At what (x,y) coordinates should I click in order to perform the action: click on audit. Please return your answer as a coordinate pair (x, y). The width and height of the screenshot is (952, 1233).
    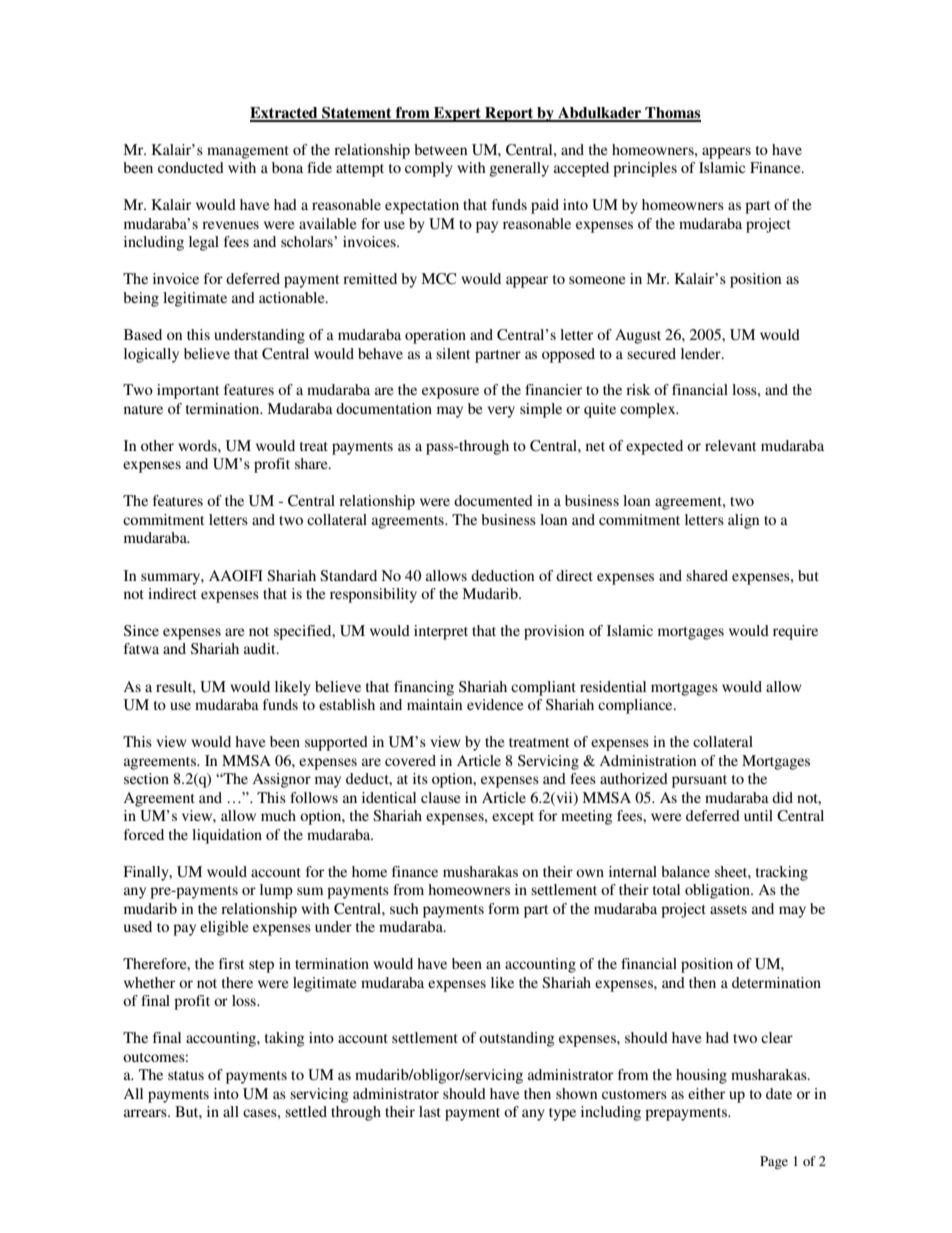
    Looking at the image, I should click on (261, 648).
